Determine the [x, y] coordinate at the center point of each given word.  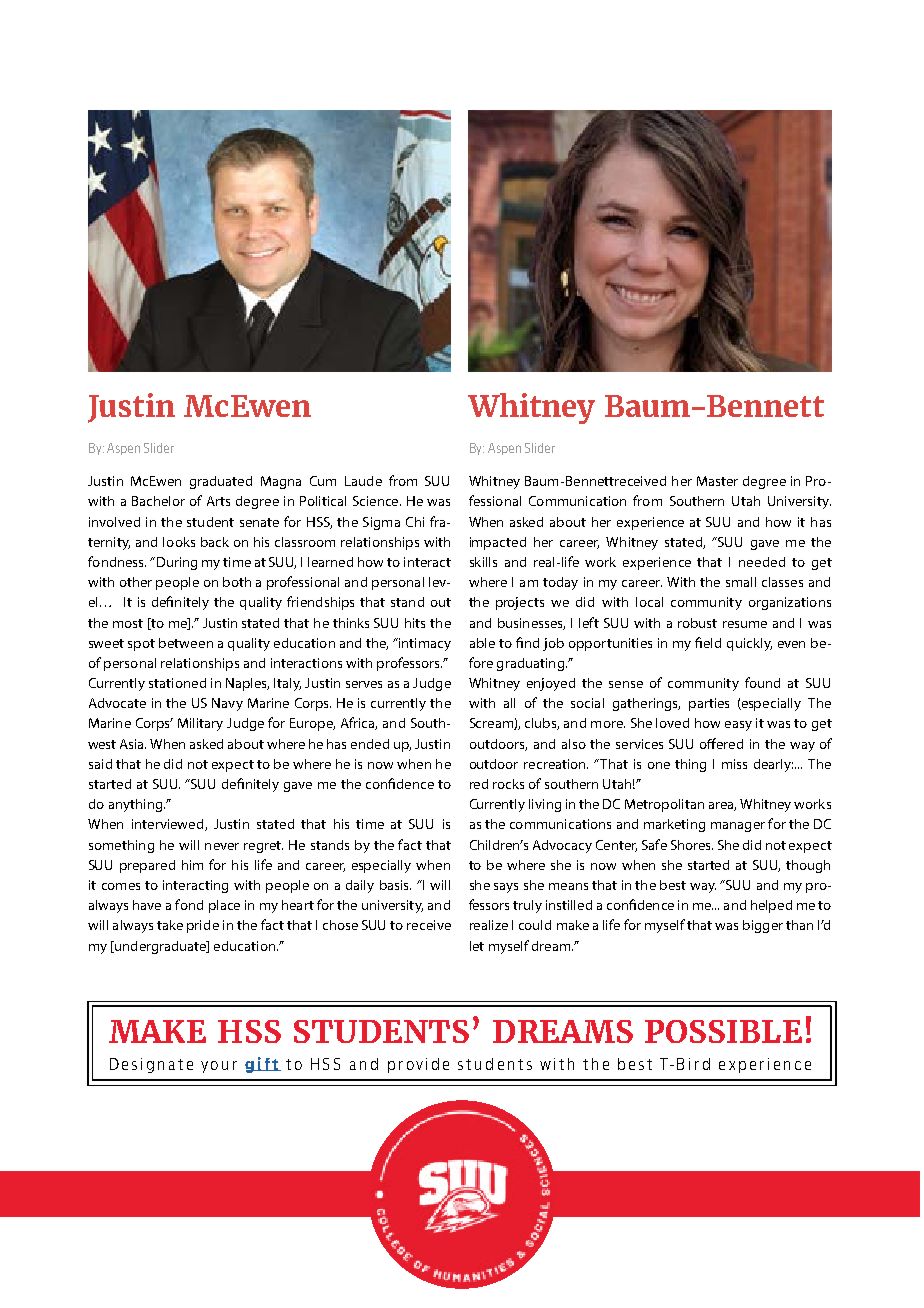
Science [377, 501]
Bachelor [158, 501]
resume [745, 624]
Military [200, 724]
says [506, 888]
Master [717, 481]
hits [415, 623]
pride [203, 926]
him [192, 865]
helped [771, 906]
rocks [508, 784]
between [186, 643]
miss [734, 764]
